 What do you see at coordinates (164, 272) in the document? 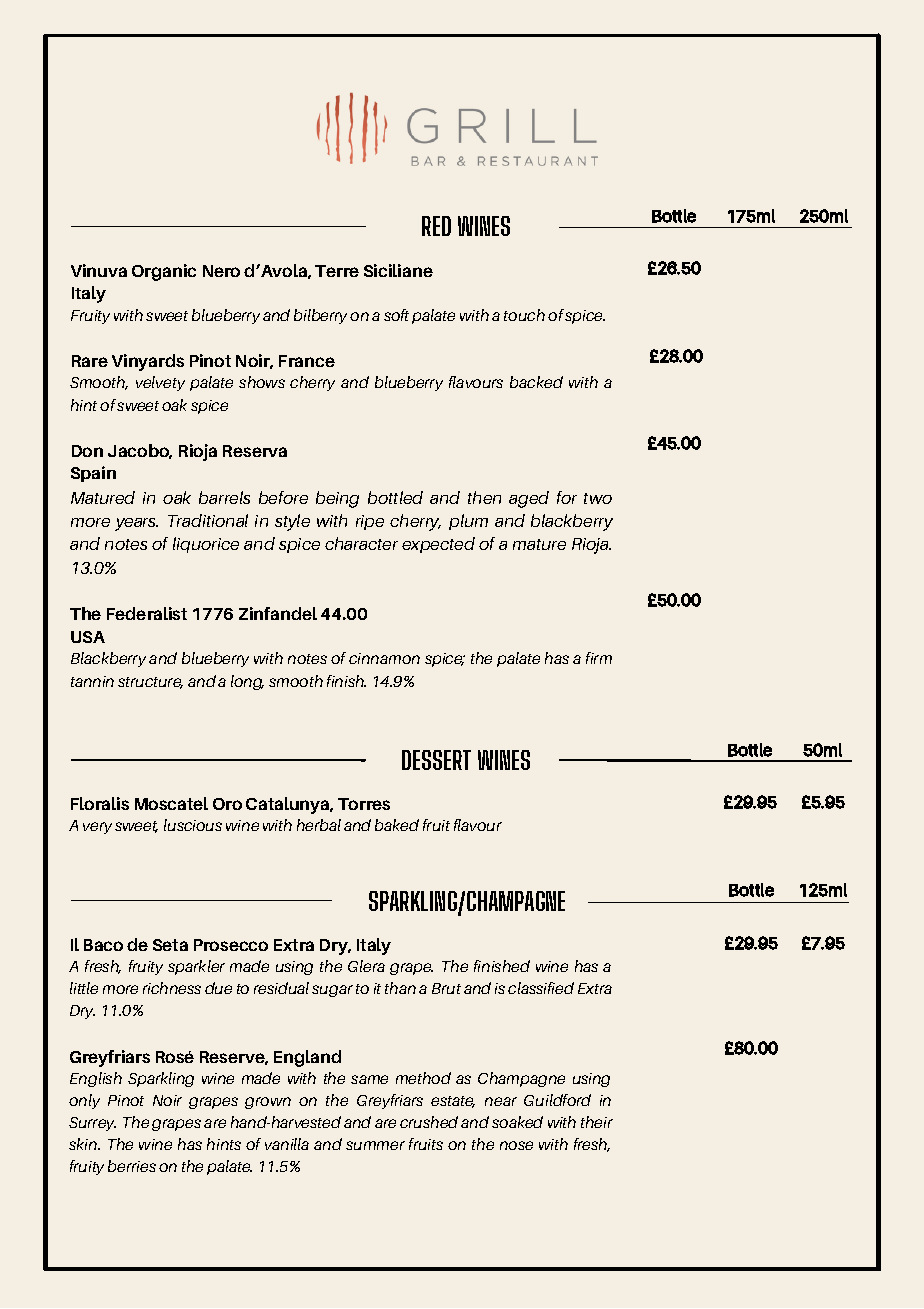
I see `Organic` at bounding box center [164, 272].
